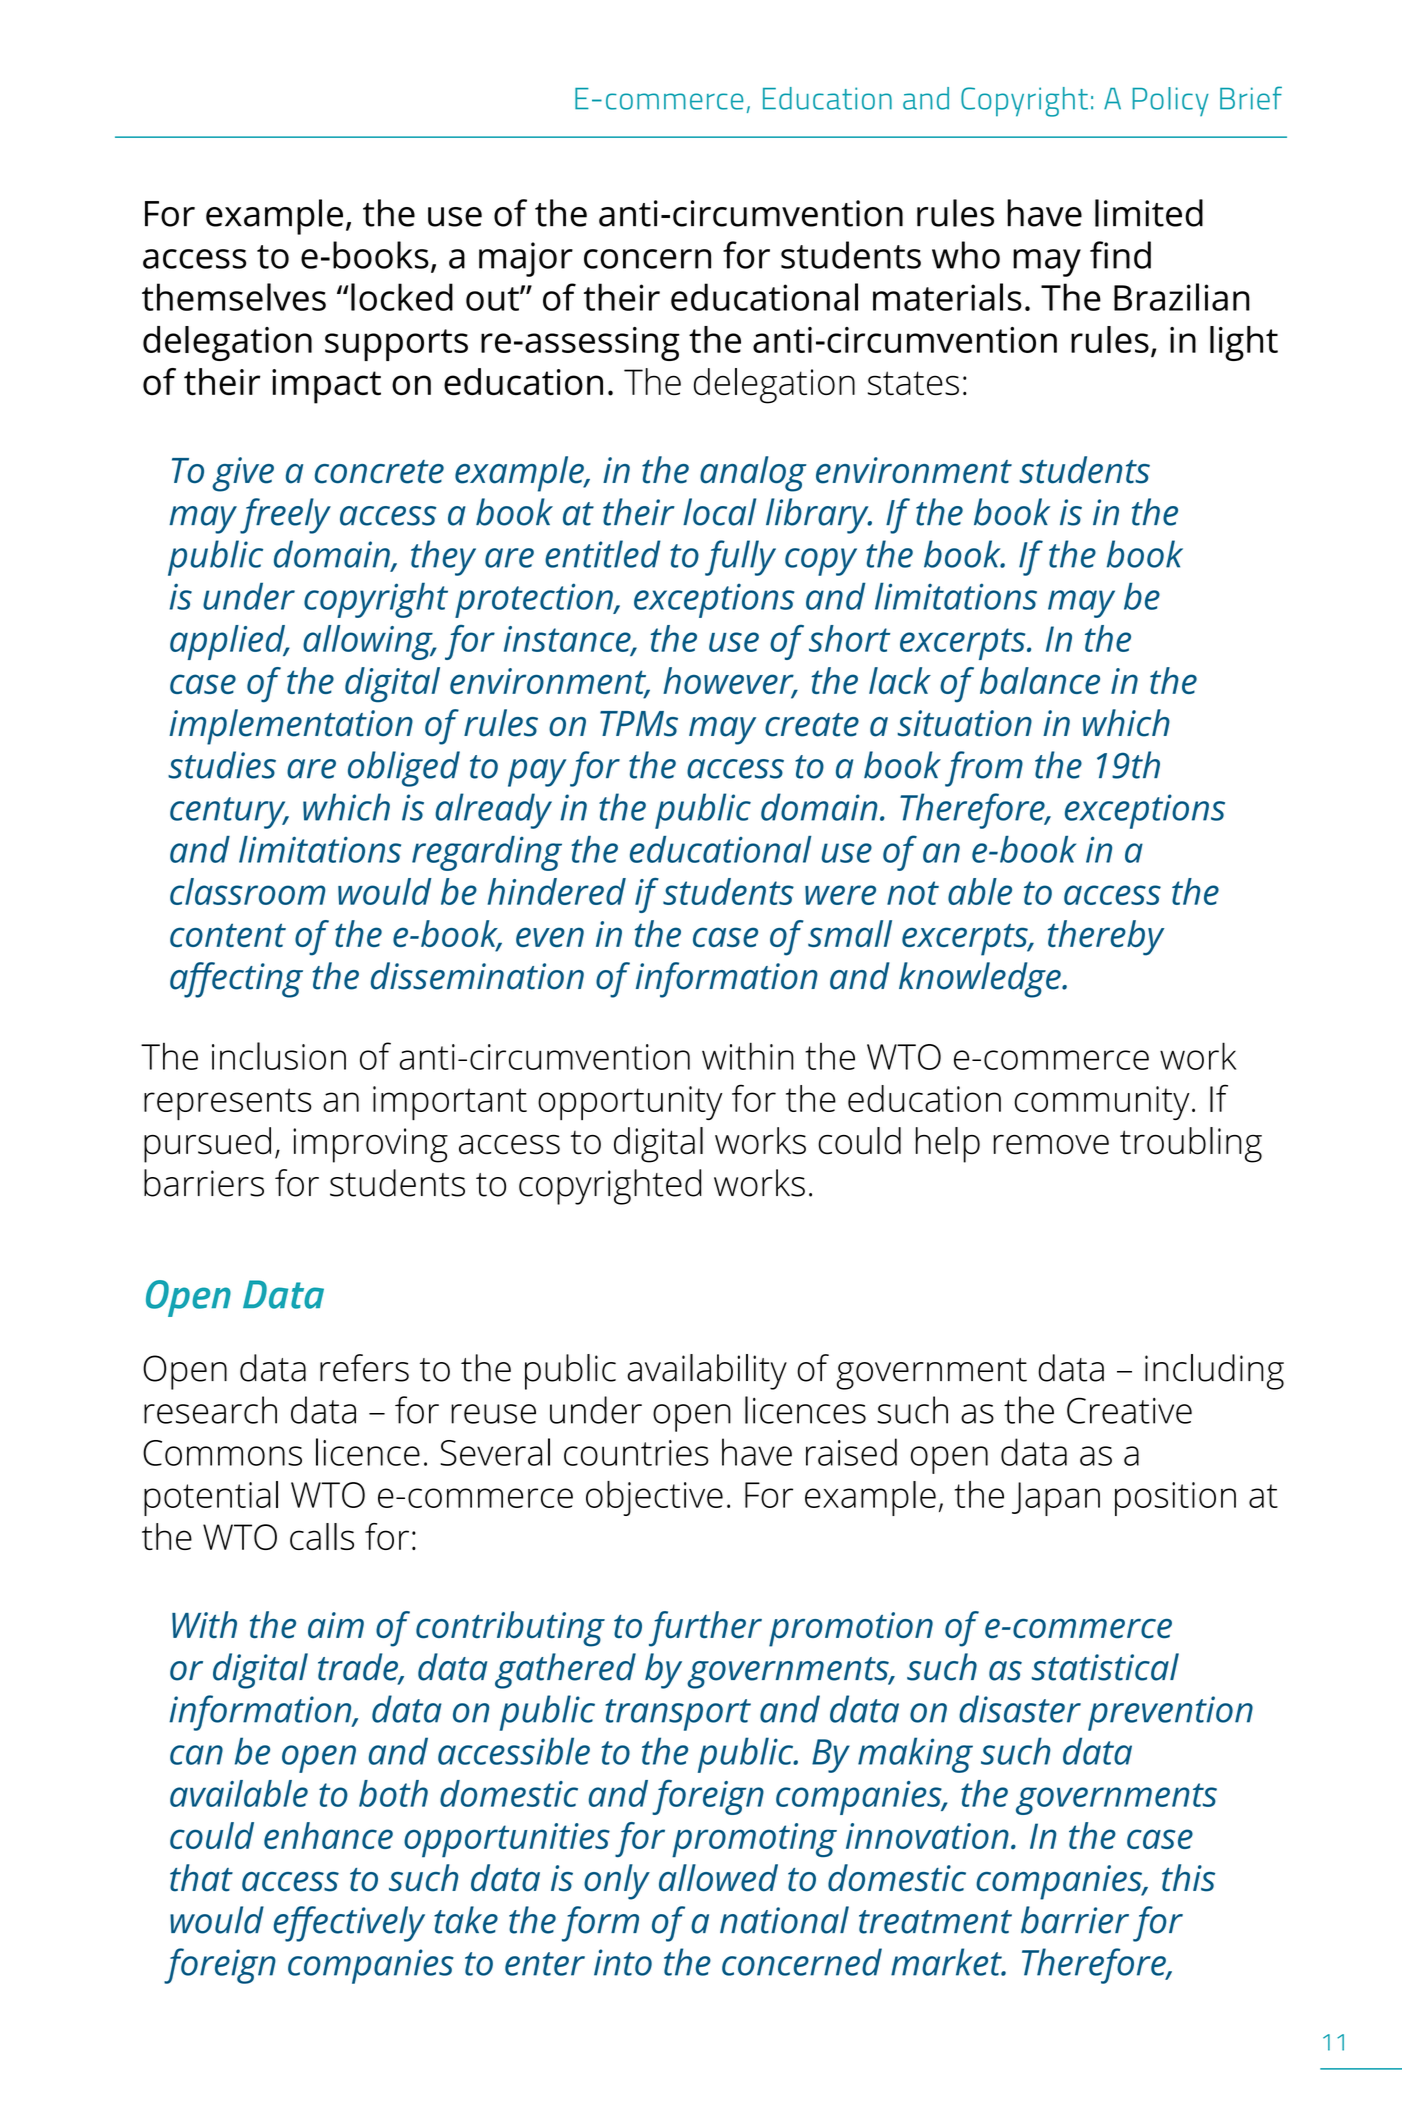 This image has height=2115, width=1402. I want to click on effectively, so click(349, 1924).
